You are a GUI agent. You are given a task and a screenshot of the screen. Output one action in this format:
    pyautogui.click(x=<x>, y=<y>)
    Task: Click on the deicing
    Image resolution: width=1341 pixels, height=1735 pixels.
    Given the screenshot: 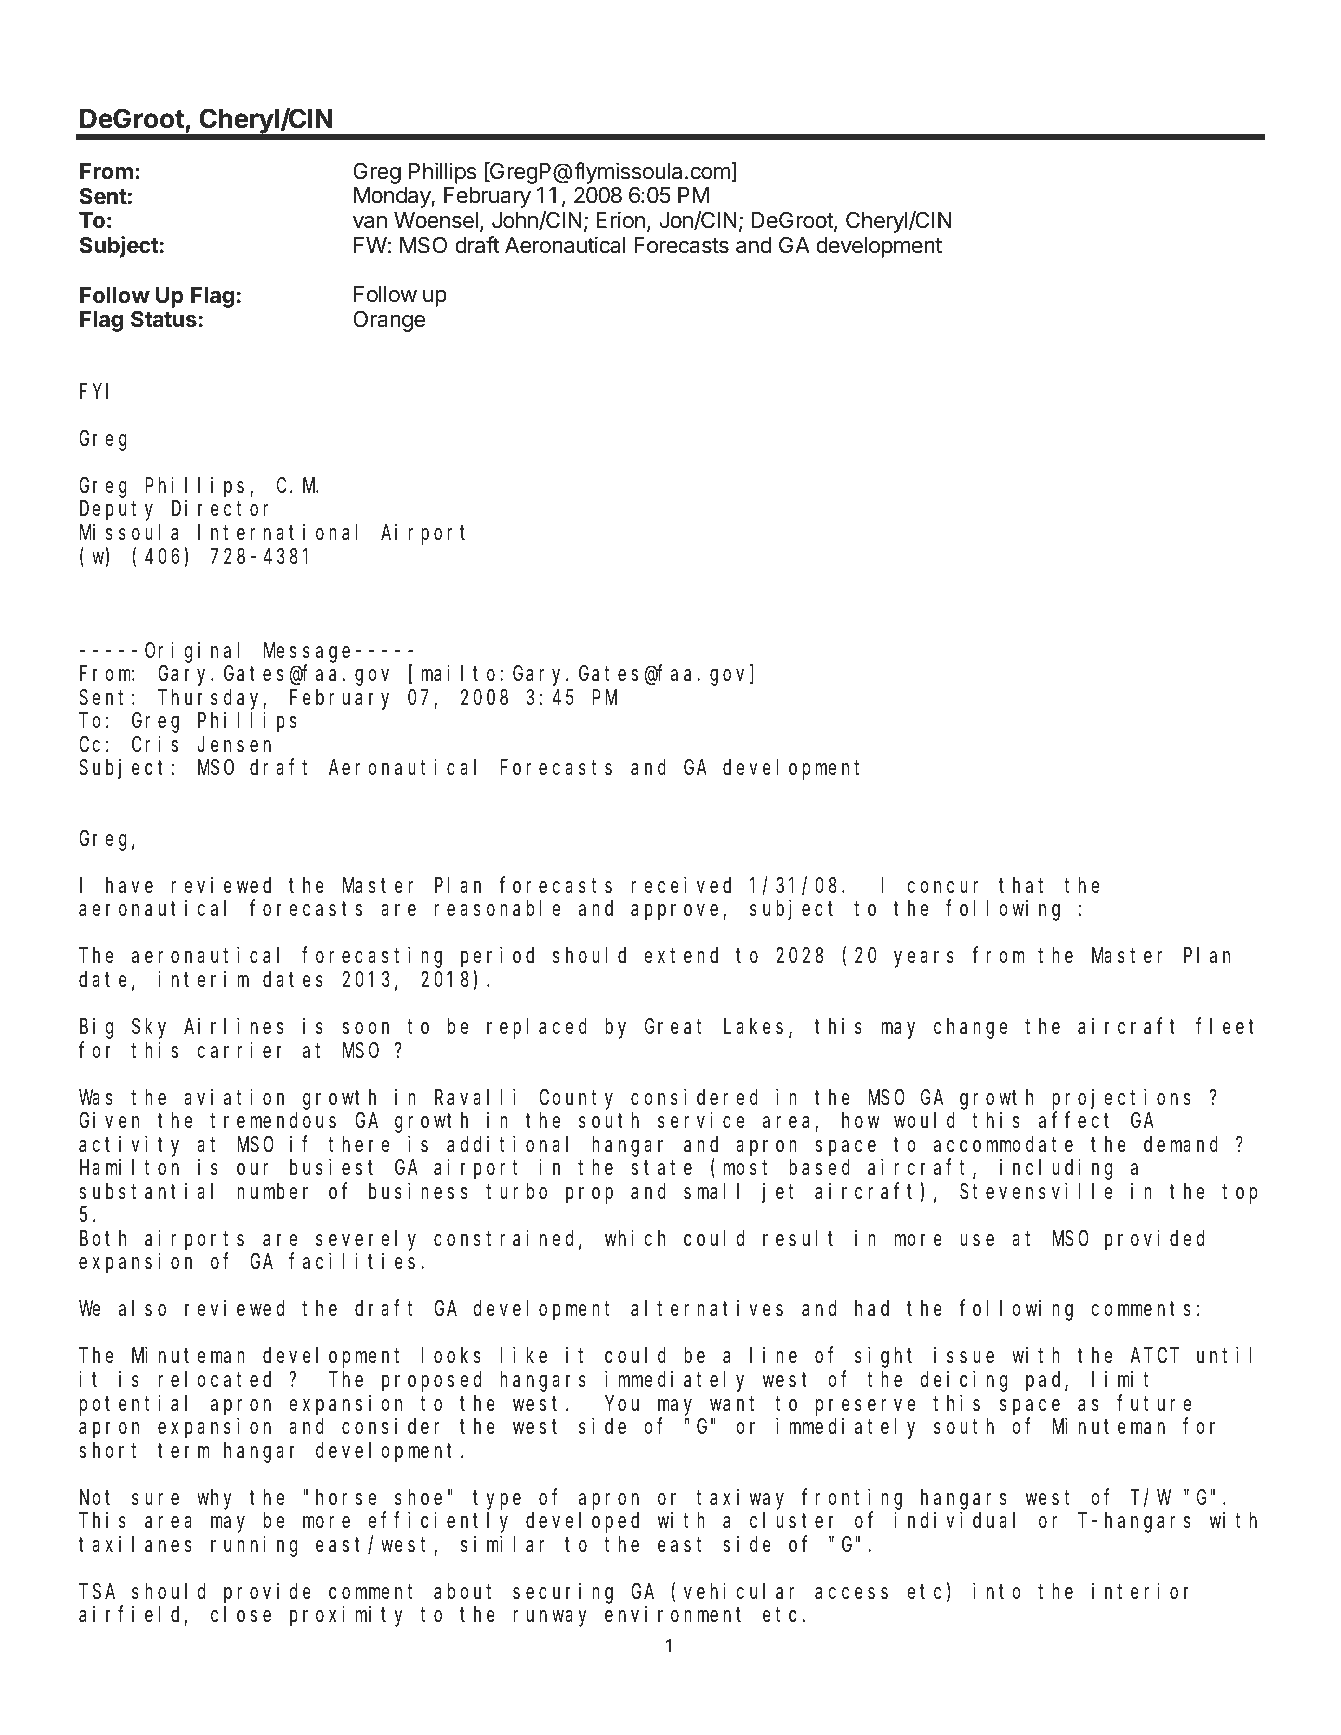 What is the action you would take?
    pyautogui.click(x=964, y=1381)
